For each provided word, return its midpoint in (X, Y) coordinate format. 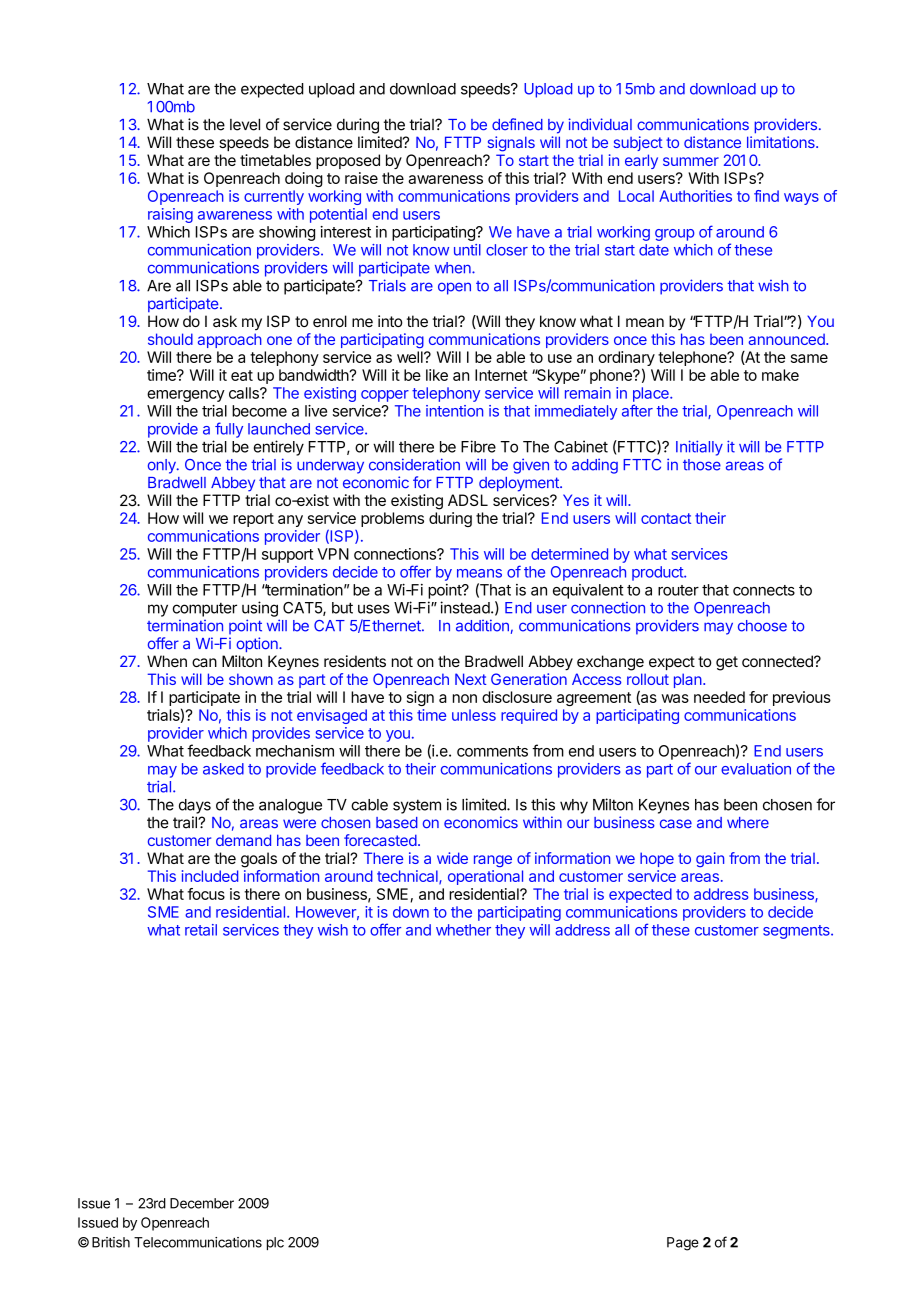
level (245, 124)
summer (691, 161)
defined (517, 124)
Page (683, 1244)
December (202, 1203)
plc (275, 1243)
